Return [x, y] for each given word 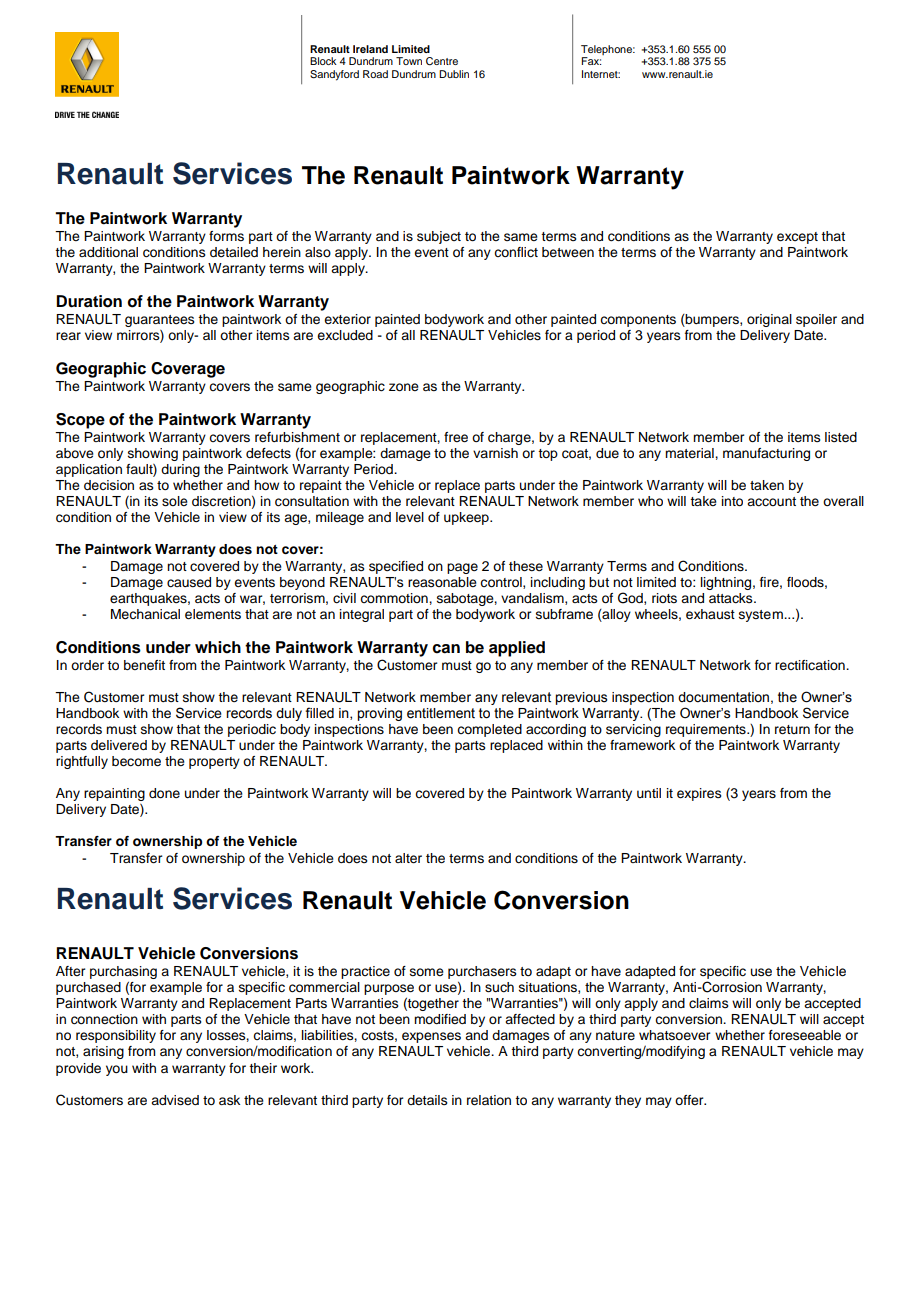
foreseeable [805, 1035]
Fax [591, 61]
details [427, 1100]
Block [323, 61]
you [117, 1070]
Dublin [454, 74]
